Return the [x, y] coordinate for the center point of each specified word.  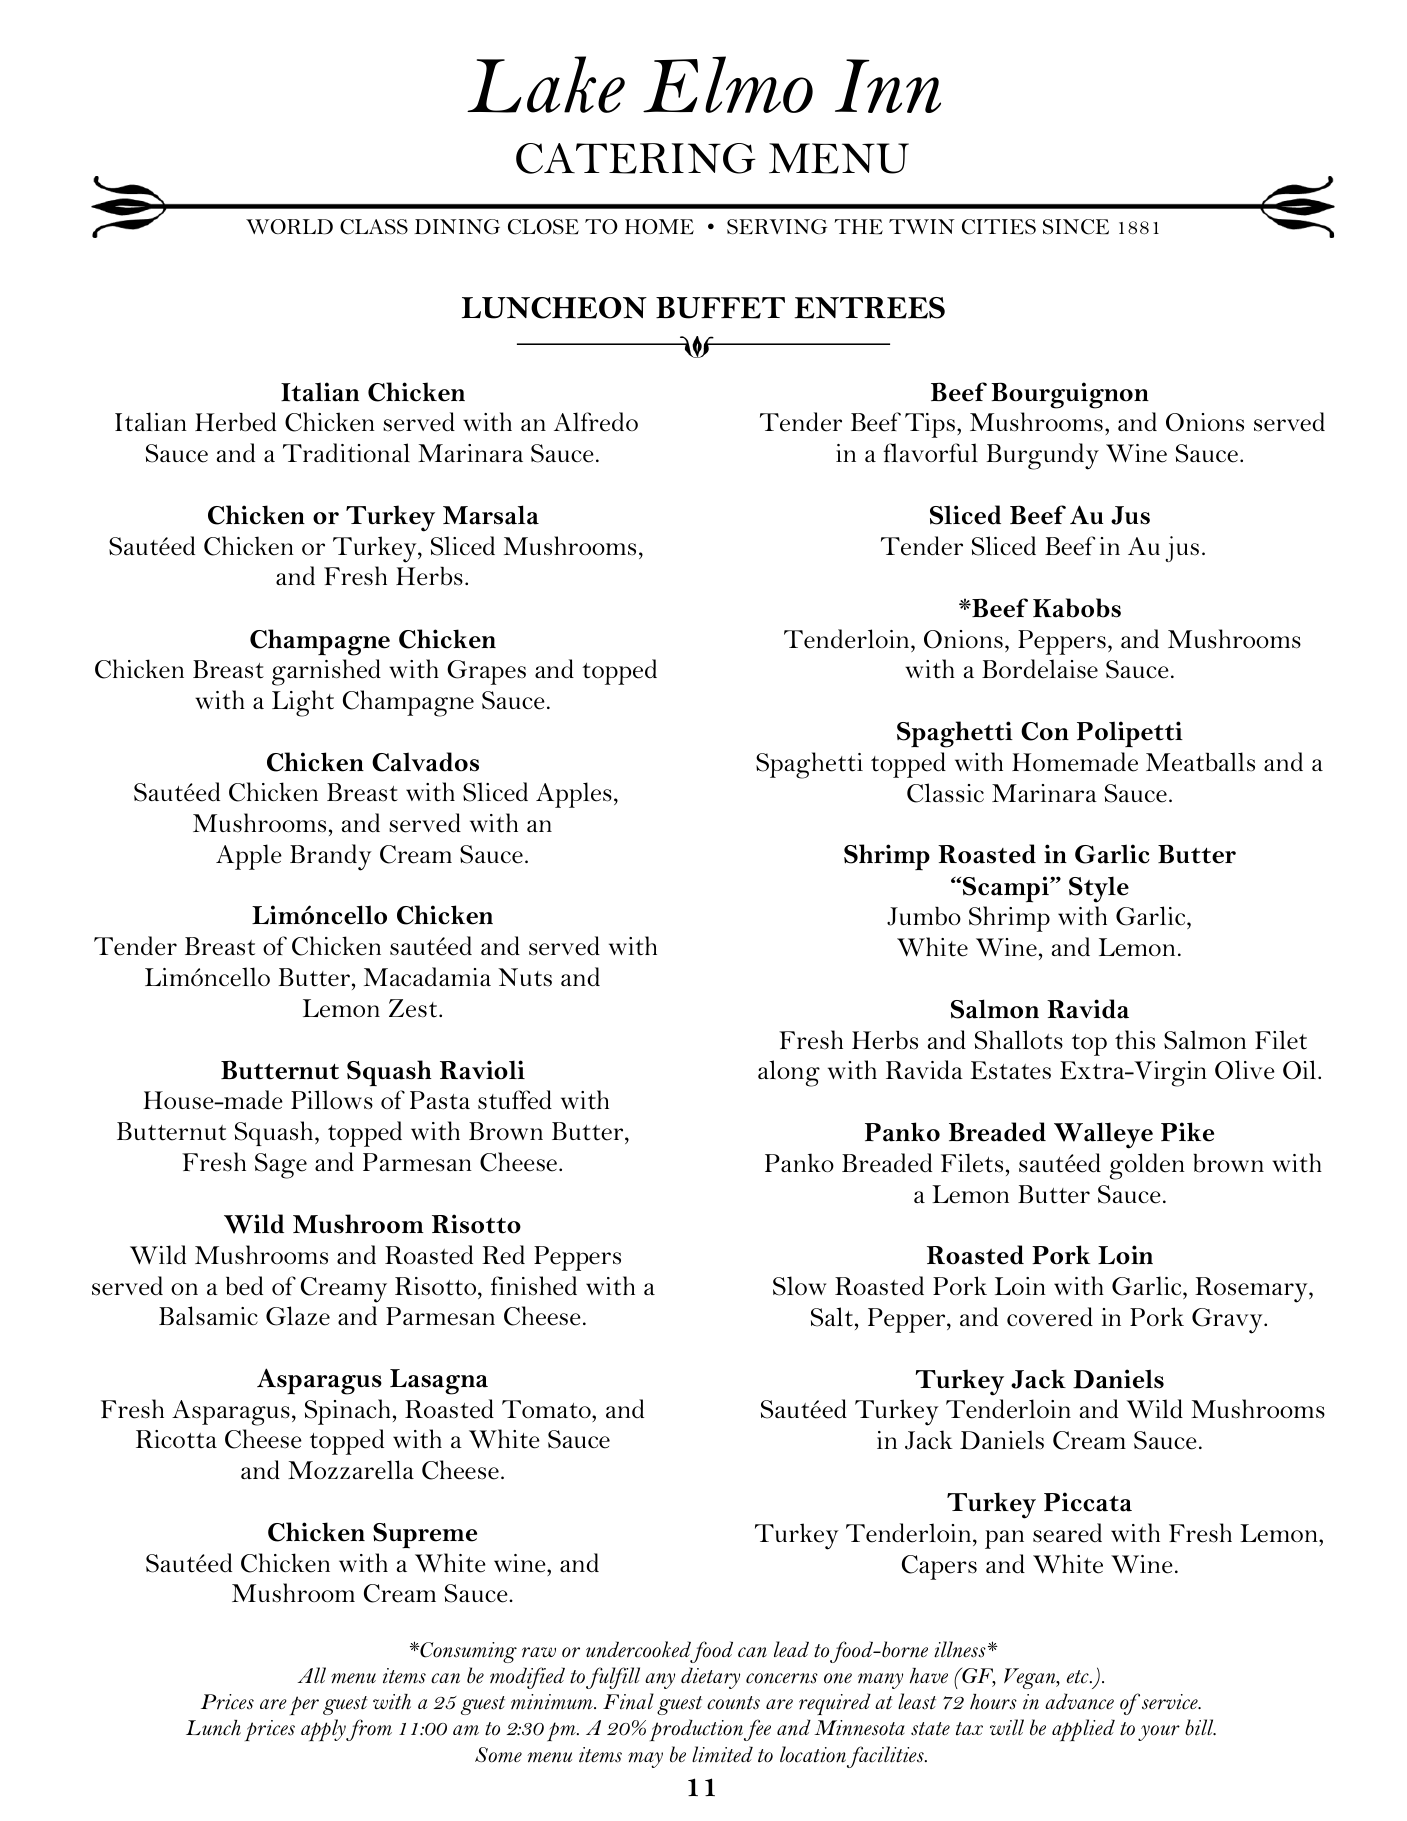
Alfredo [596, 422]
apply [324, 1730]
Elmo [728, 84]
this [1135, 1040]
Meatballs [1200, 762]
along [789, 1073]
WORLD [289, 227]
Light [303, 703]
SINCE [1076, 227]
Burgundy [1042, 456]
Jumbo [924, 916]
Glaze [298, 1316]
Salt [833, 1317]
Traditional [346, 453]
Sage [281, 1166]
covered [1050, 1317]
